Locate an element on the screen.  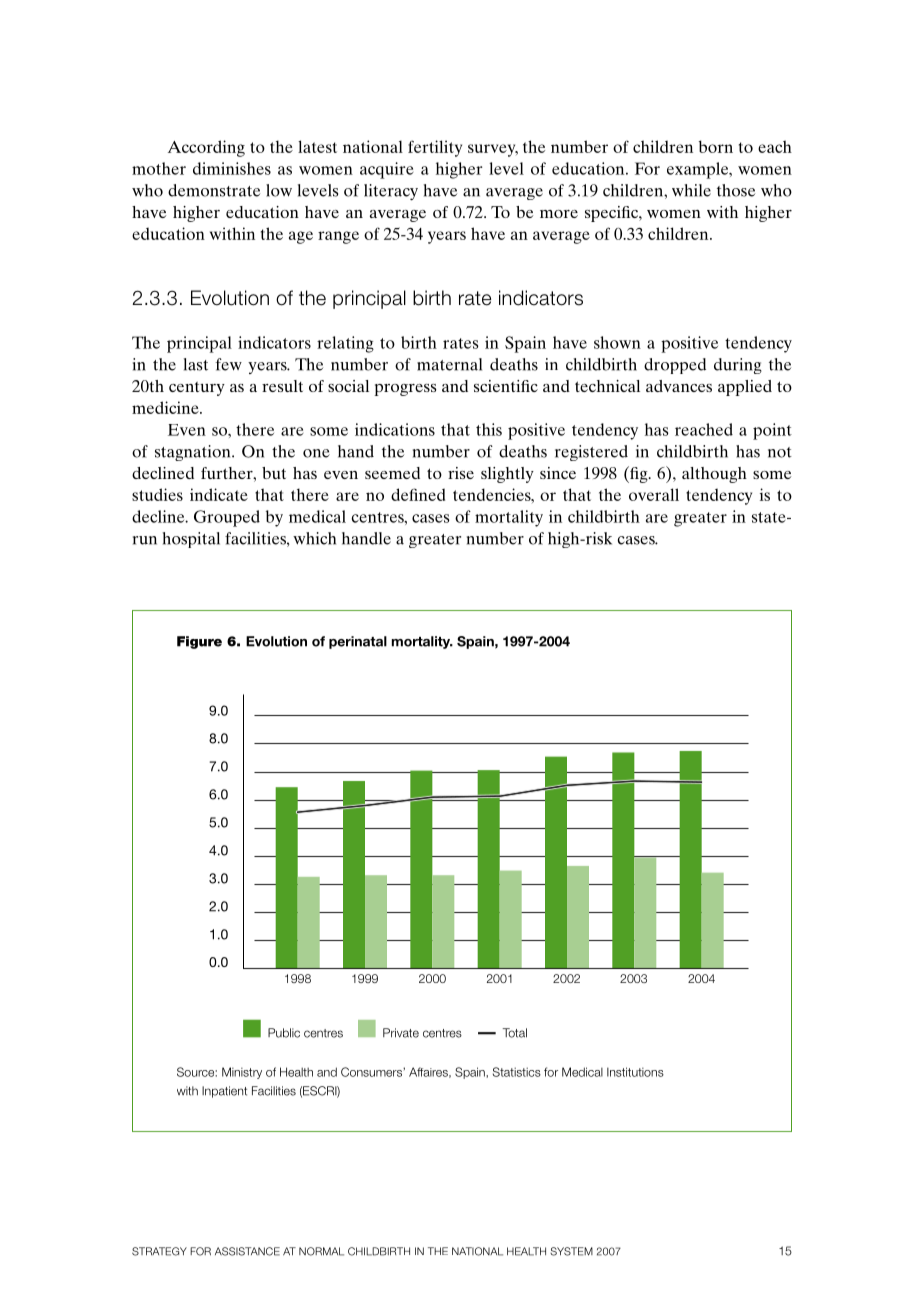
fertility is located at coordinates (435, 148).
